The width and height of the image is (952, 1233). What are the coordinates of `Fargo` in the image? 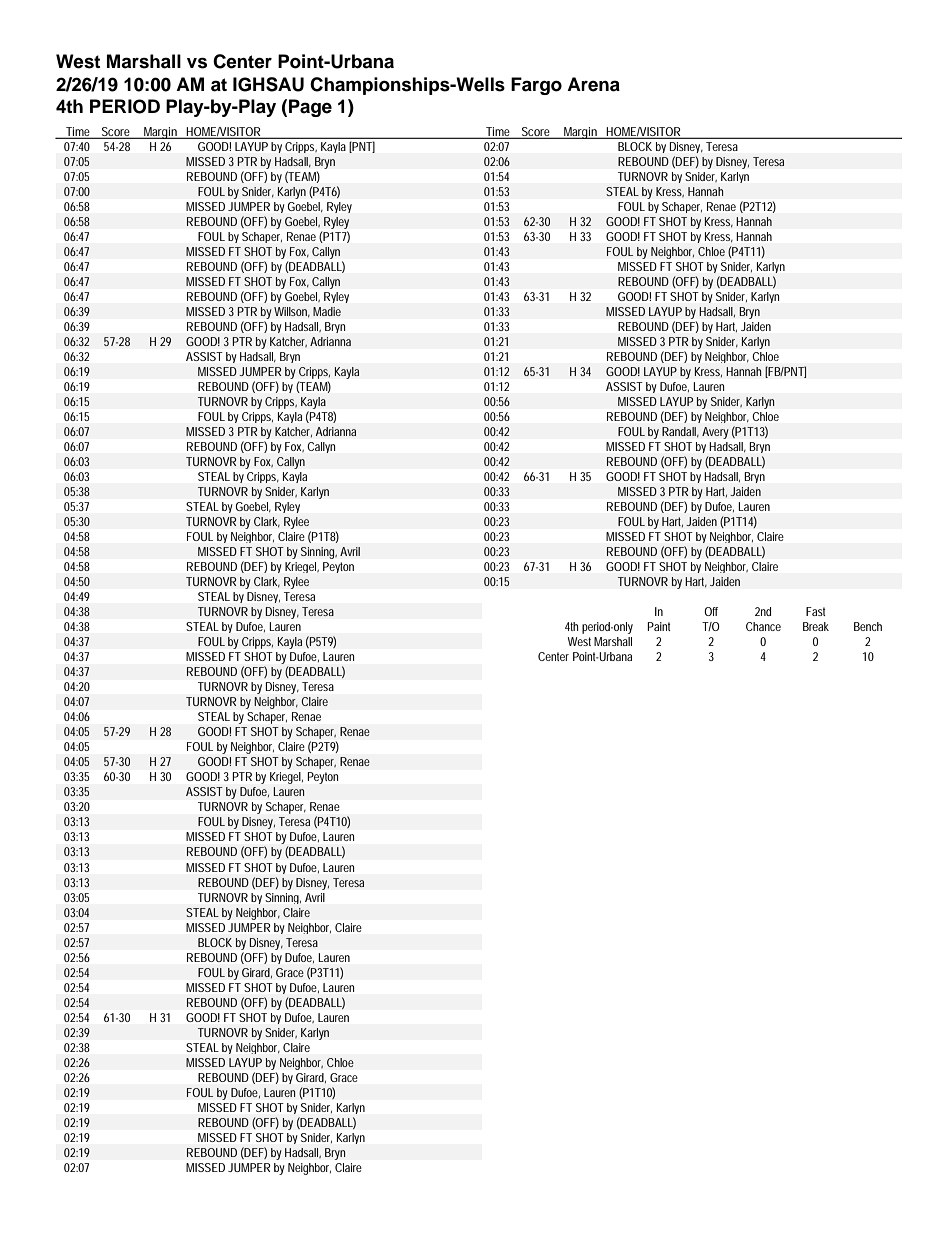 It's located at (536, 86).
